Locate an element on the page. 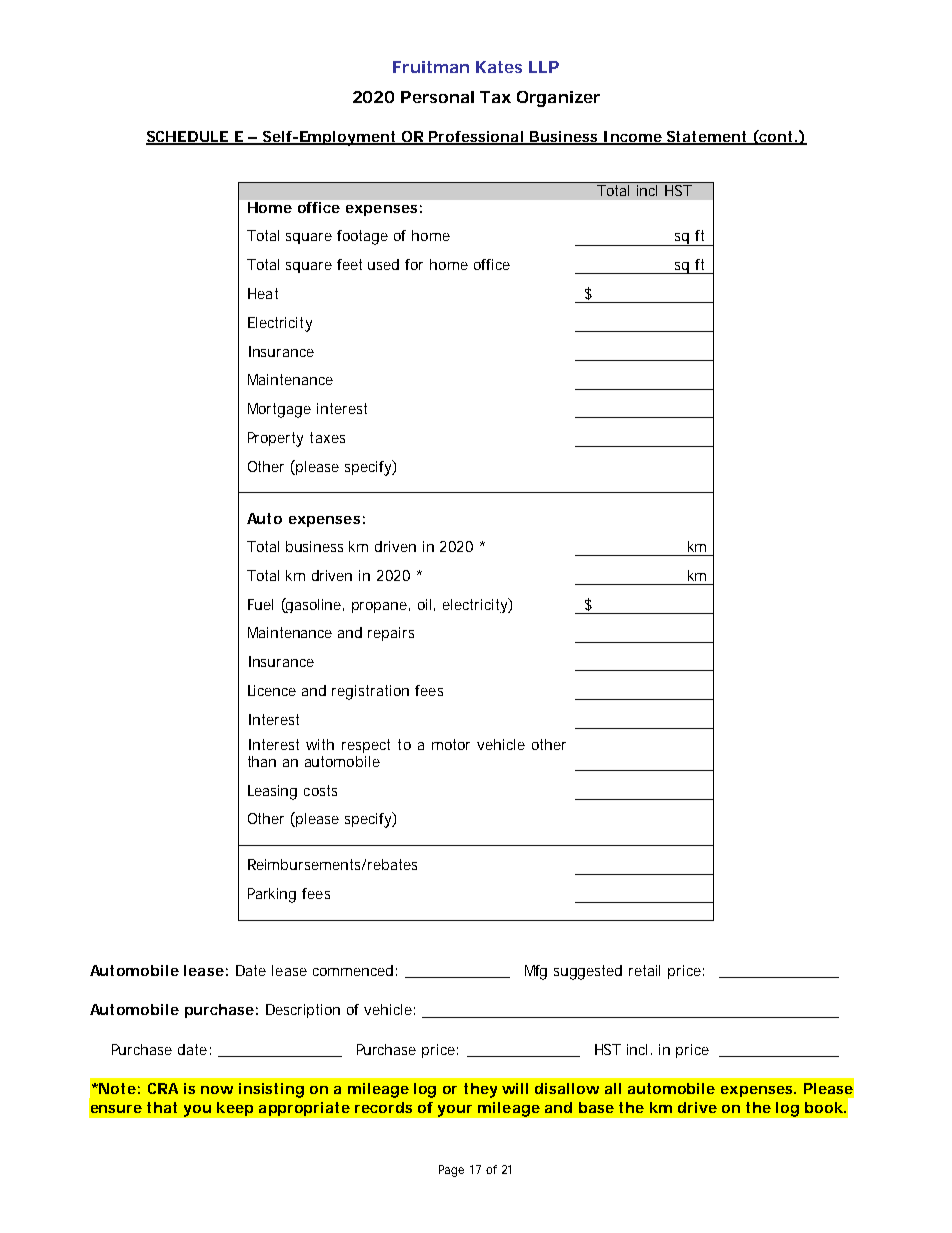 The height and width of the document is (1233, 952). Fuel is located at coordinates (260, 604).
